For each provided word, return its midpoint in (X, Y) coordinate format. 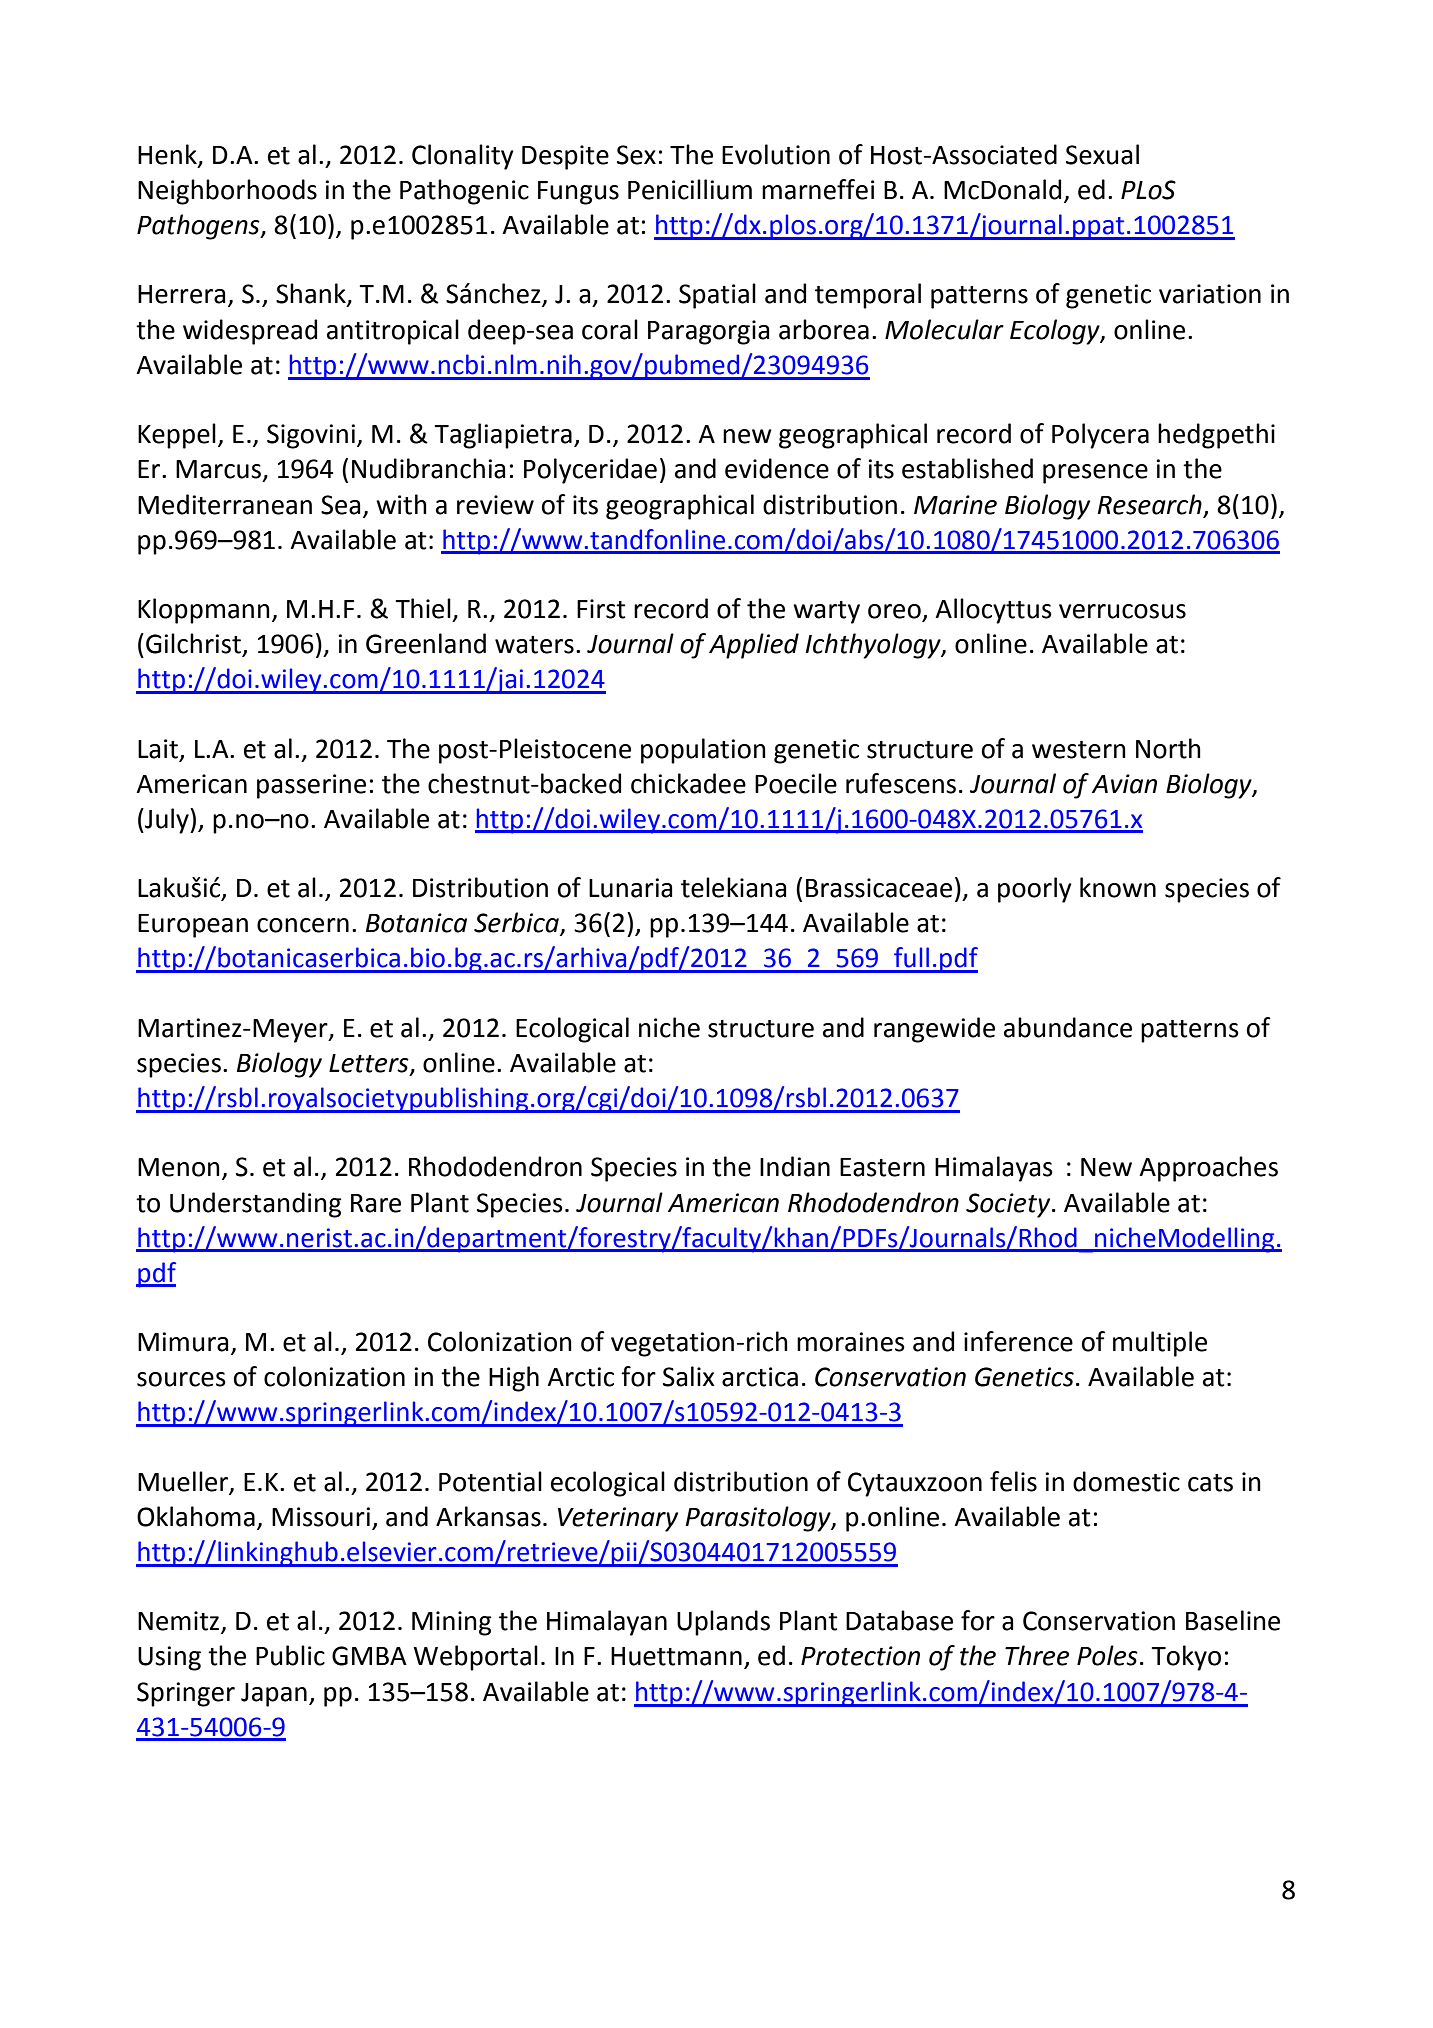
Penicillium (690, 189)
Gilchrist (194, 644)
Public (290, 1655)
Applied (754, 646)
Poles (1107, 1655)
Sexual (1102, 154)
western (1079, 750)
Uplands (723, 1623)
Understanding (256, 1205)
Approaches (1208, 1169)
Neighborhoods (227, 192)
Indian (795, 1166)
